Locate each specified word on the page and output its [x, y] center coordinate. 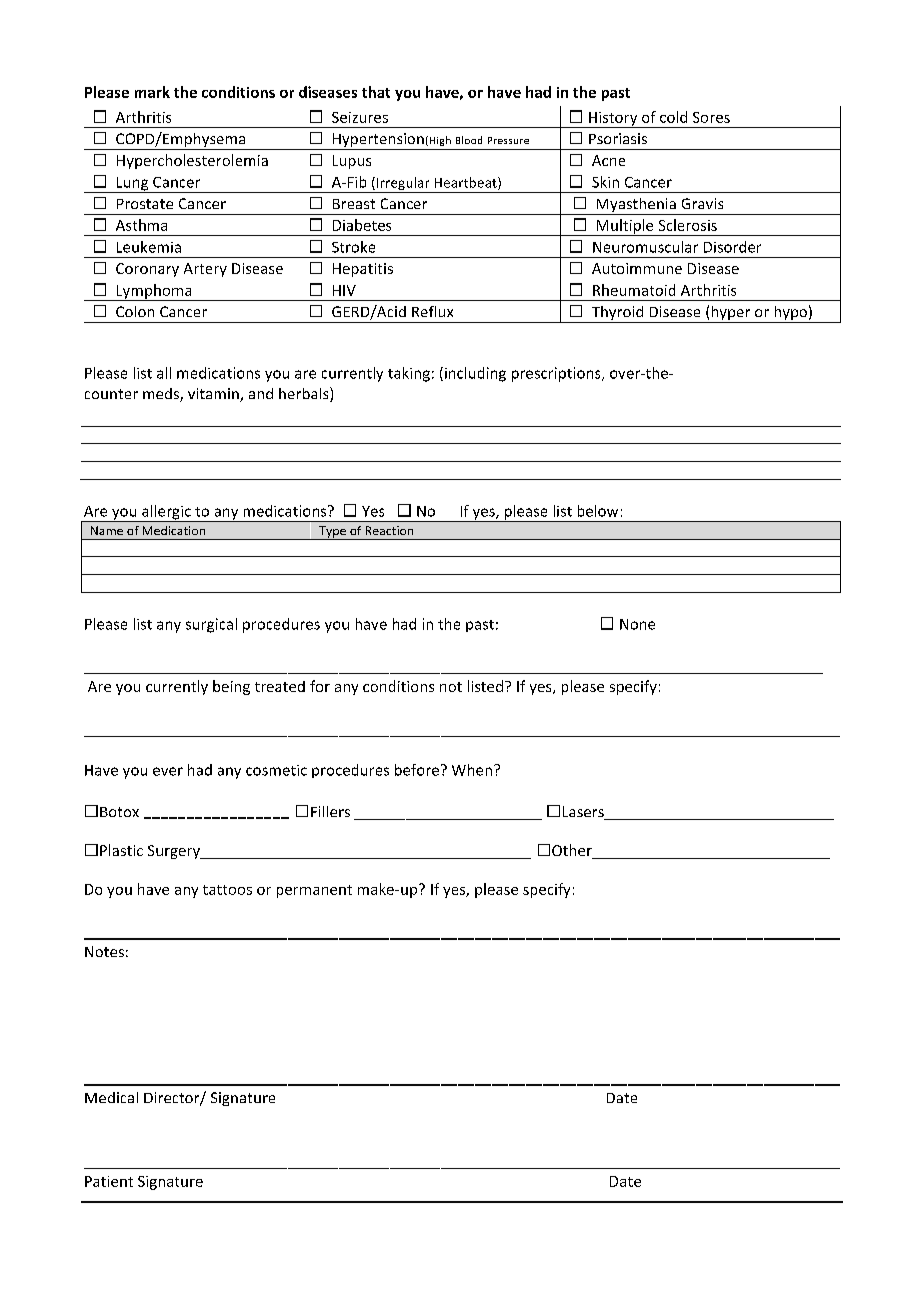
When [472, 770]
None [637, 624]
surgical [211, 625]
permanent [314, 891]
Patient [109, 1181]
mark [152, 92]
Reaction [389, 530]
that [376, 92]
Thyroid [617, 314]
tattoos [227, 890]
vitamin [214, 395]
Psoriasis [618, 138]
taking [409, 374]
